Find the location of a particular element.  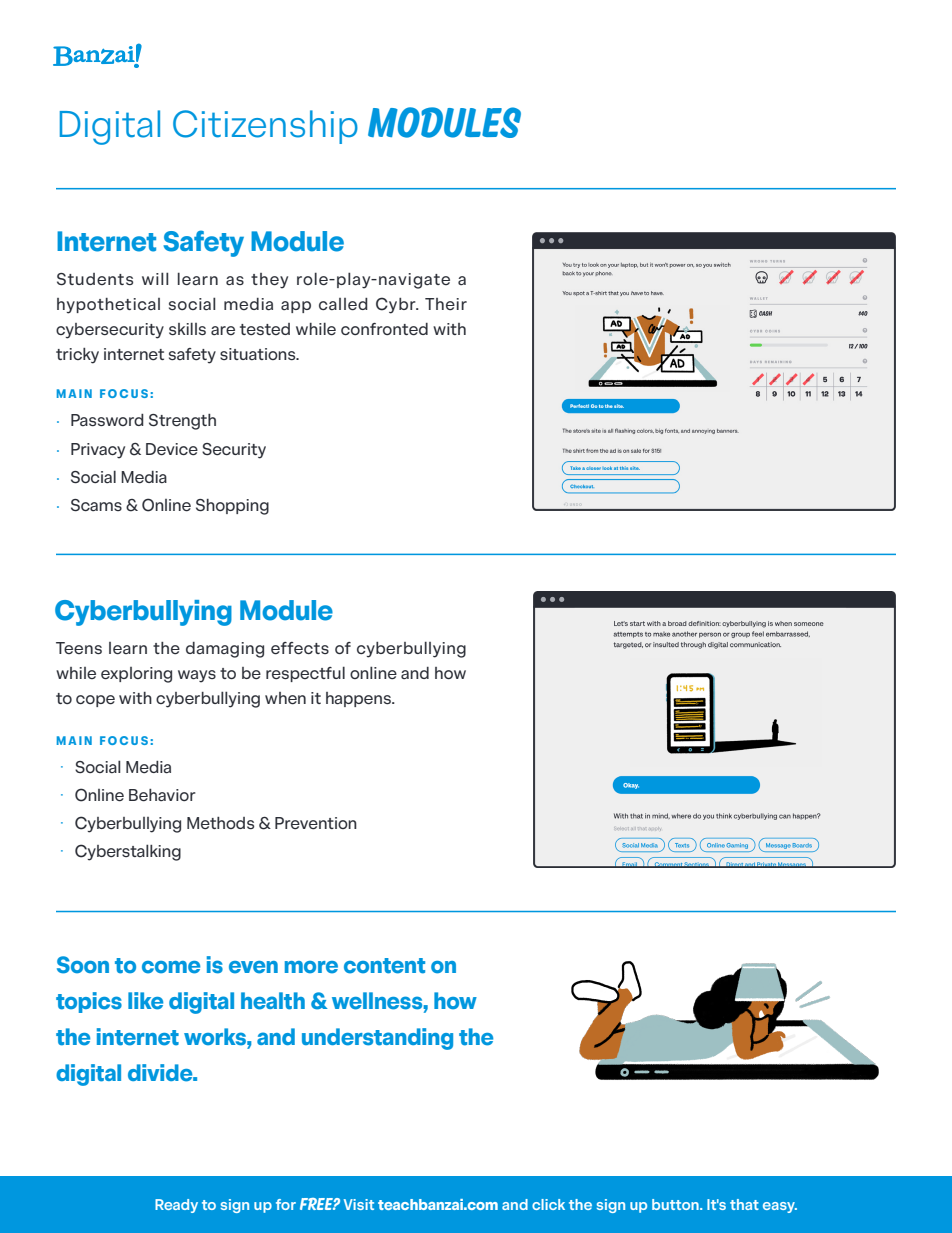

Citizenship is located at coordinates (265, 127).
